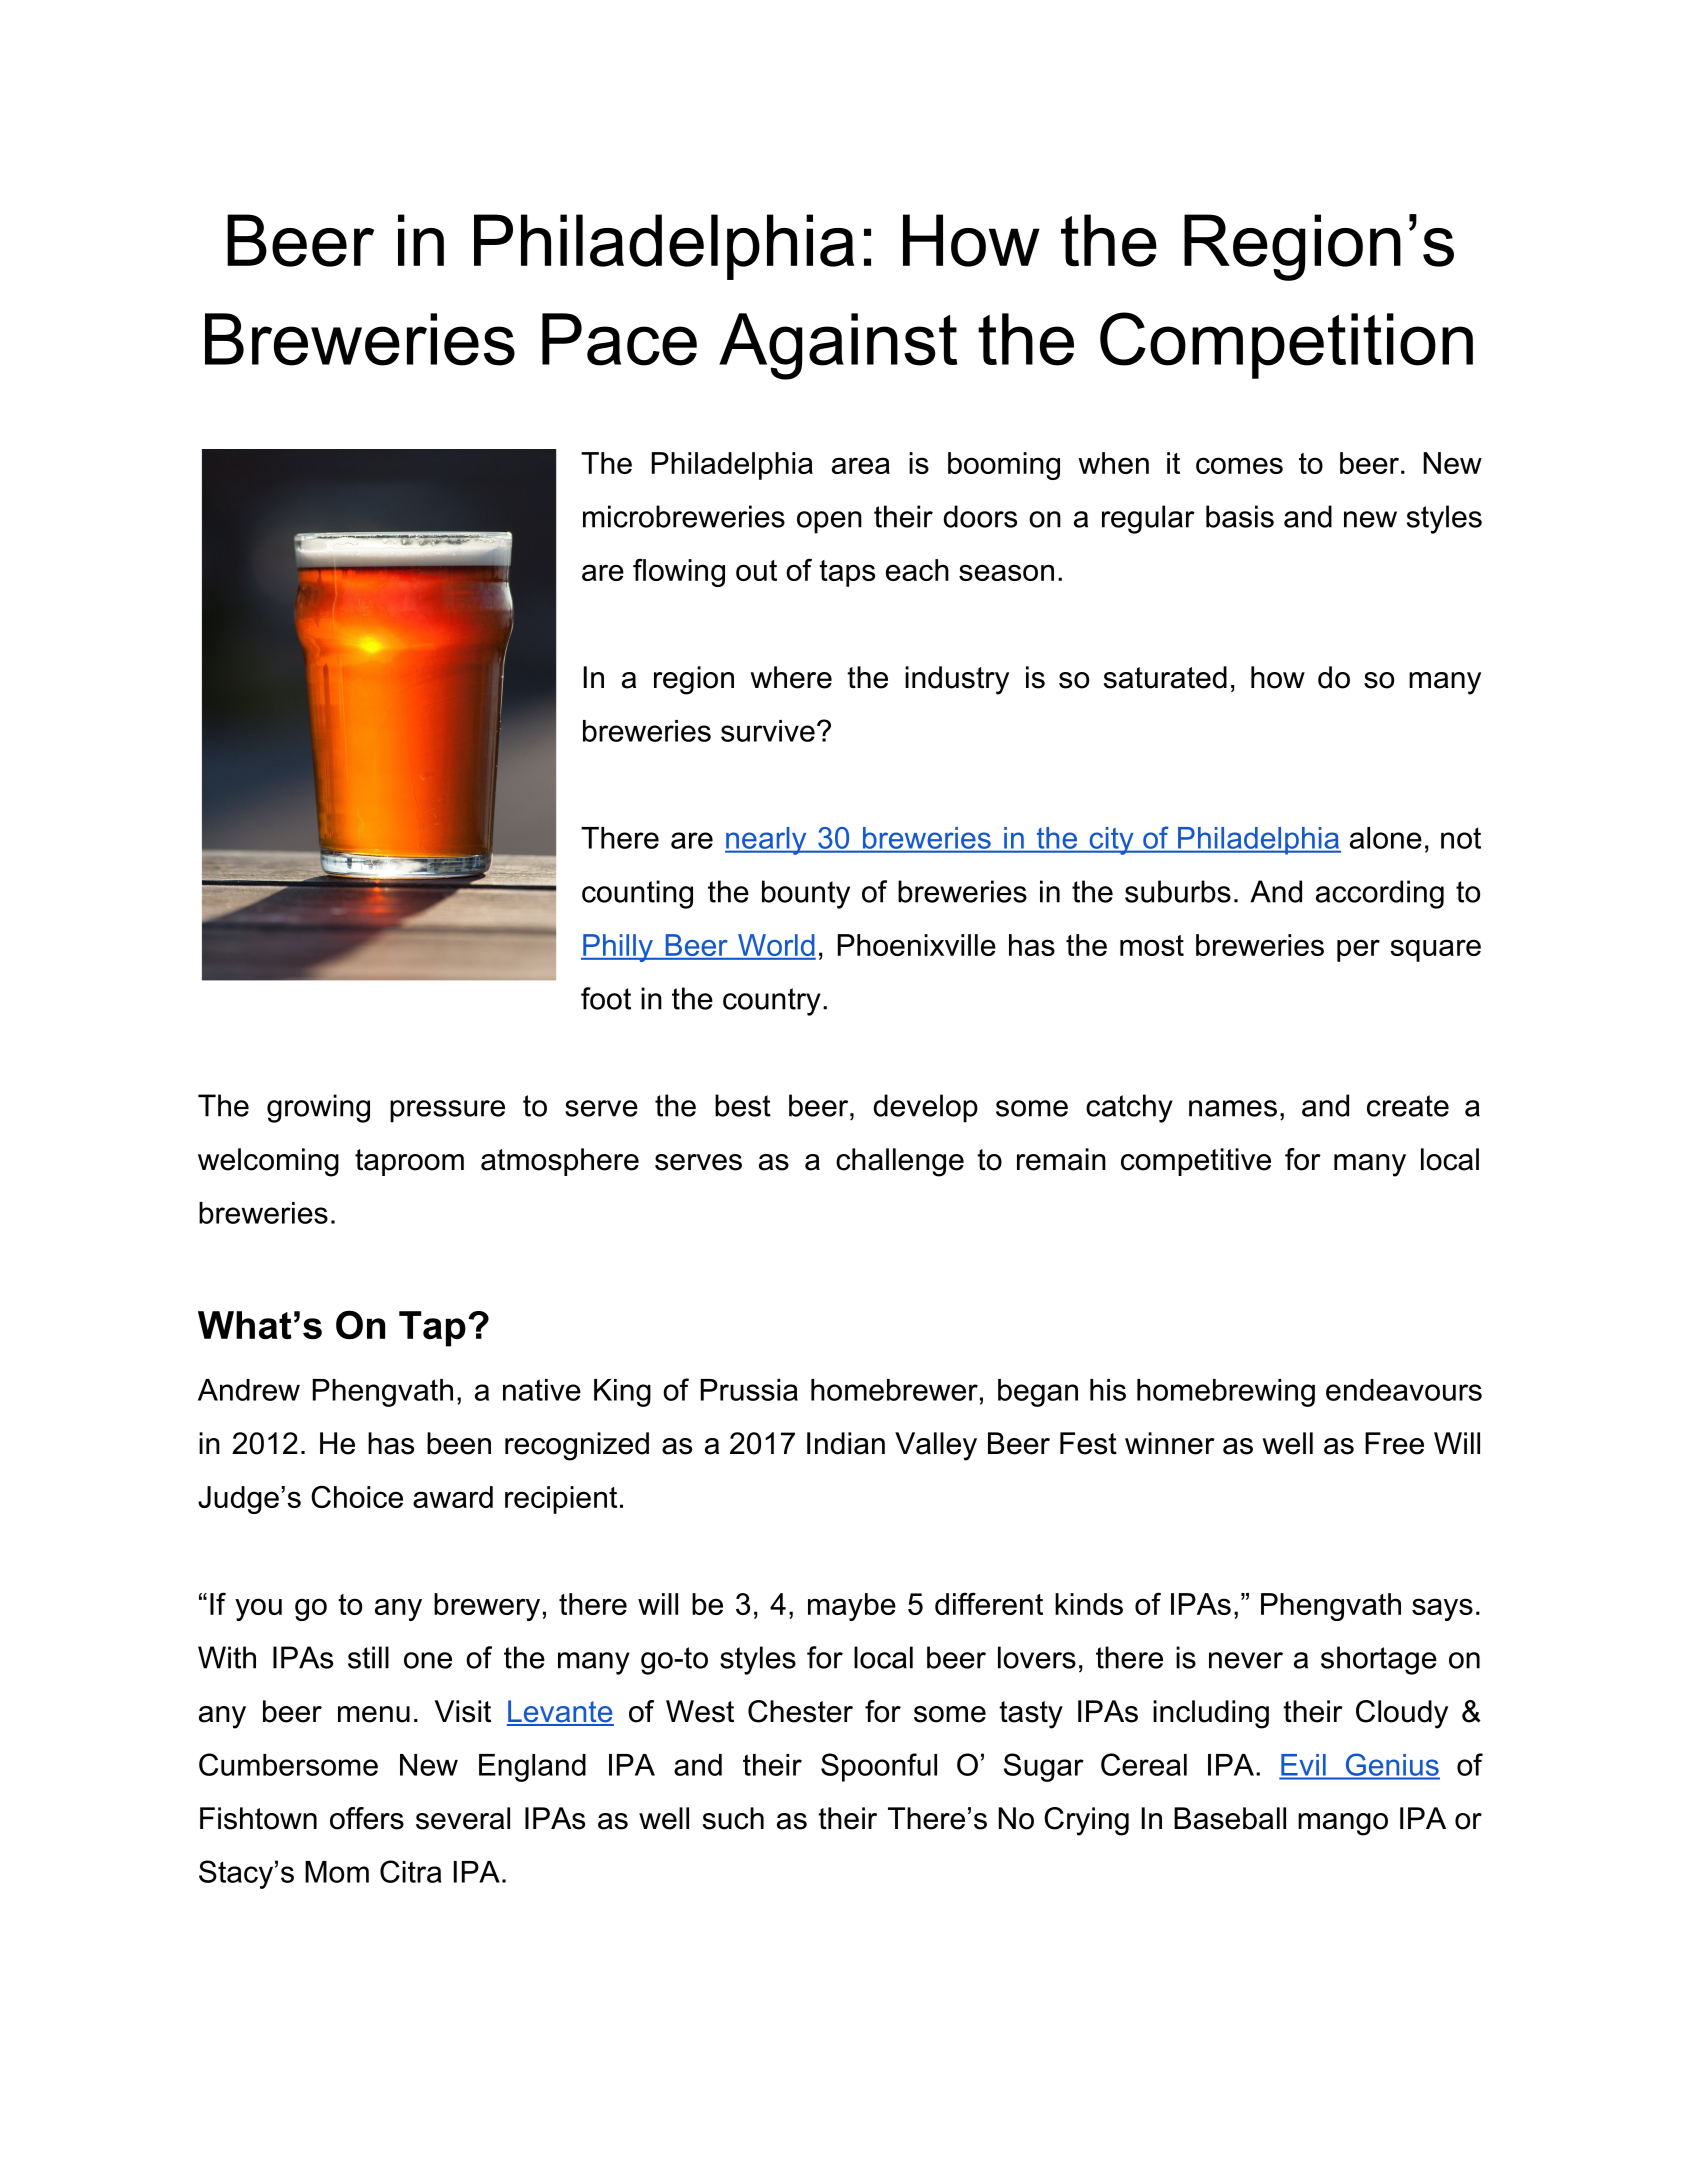 Image resolution: width=1681 pixels, height=2175 pixels. Describe the element at coordinates (1394, 1443) in the screenshot. I see `Free` at that location.
